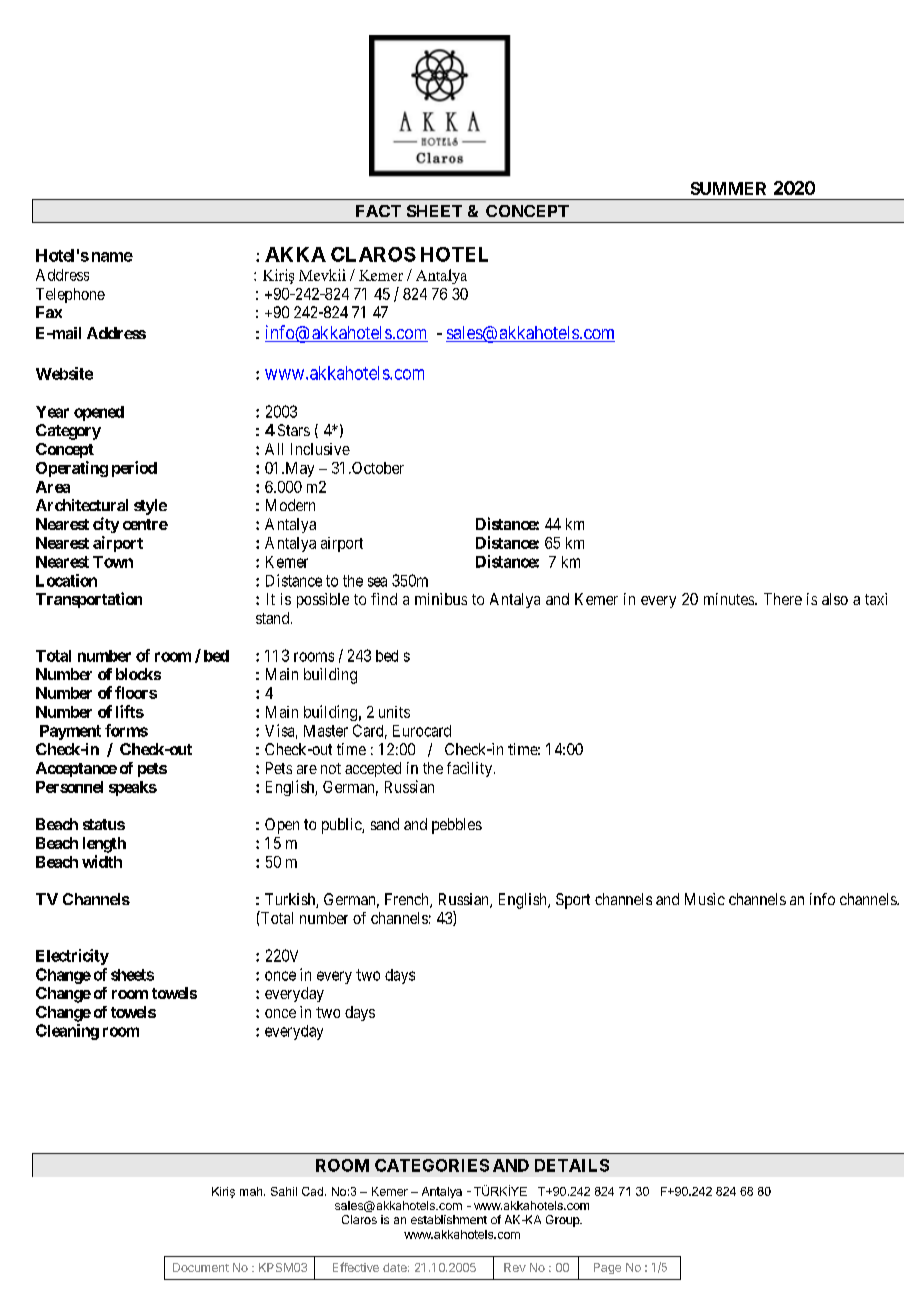  Describe the element at coordinates (783, 599) in the screenshot. I see `There` at that location.
